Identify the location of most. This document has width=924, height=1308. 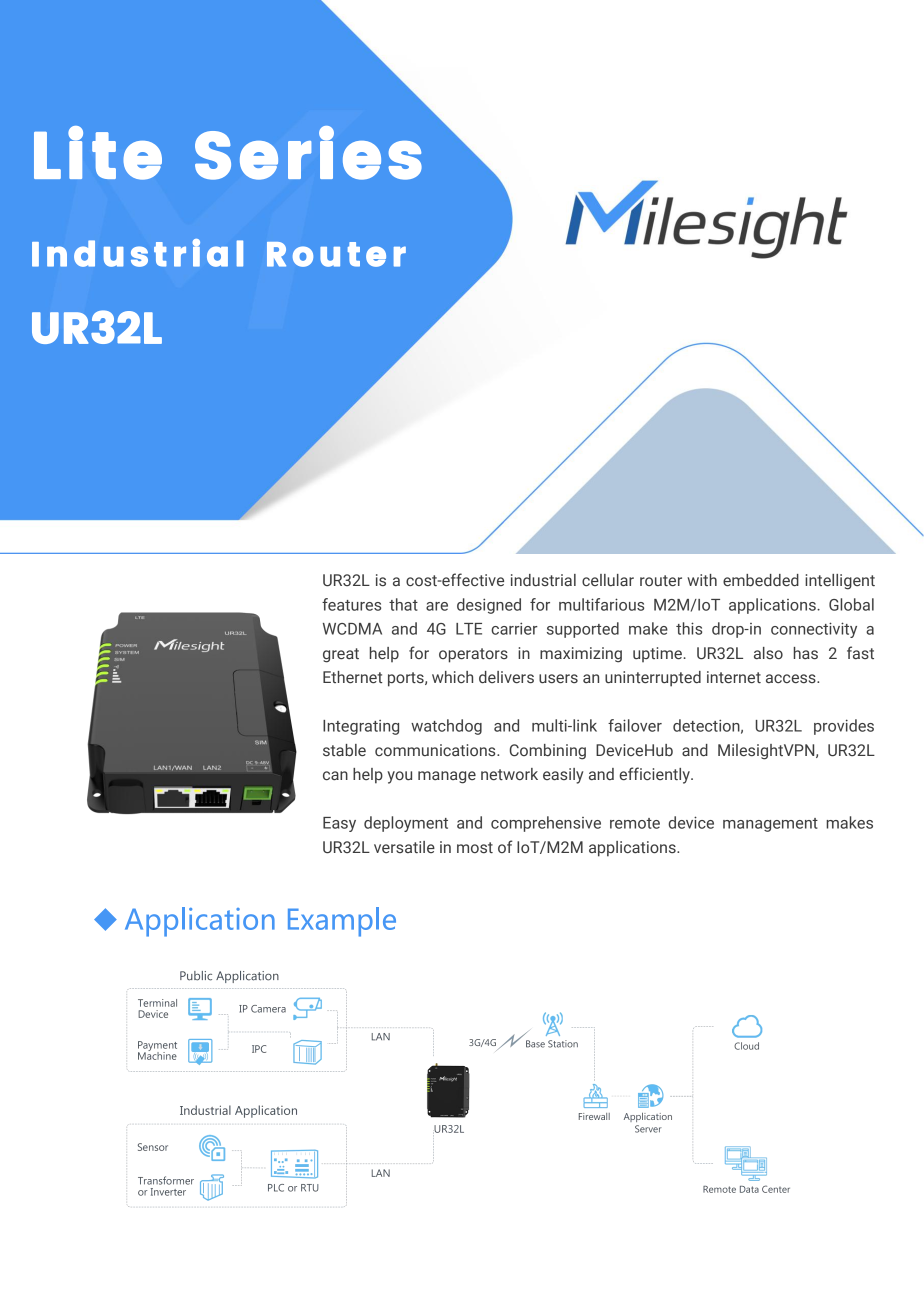
(475, 847).
